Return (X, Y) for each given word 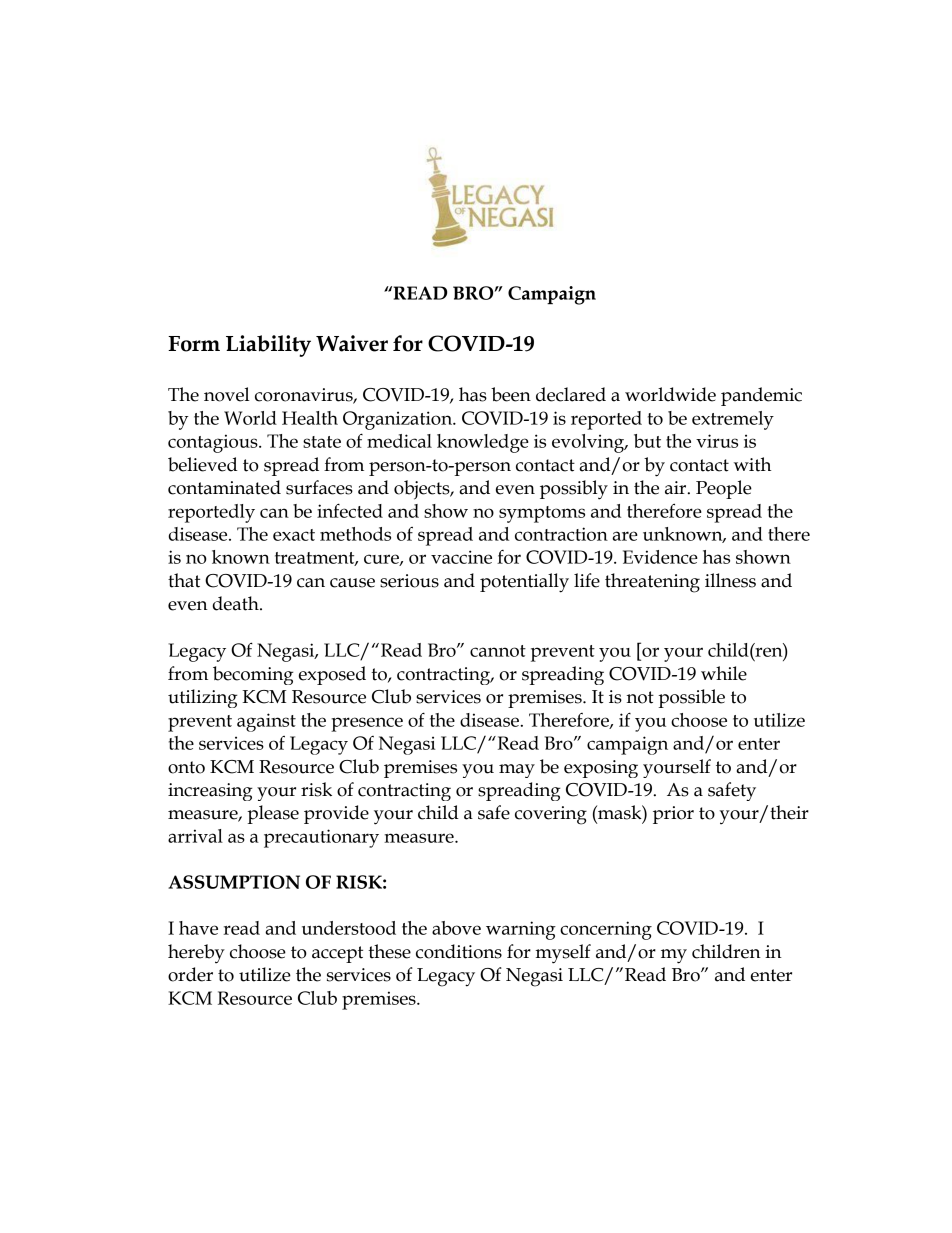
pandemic (761, 396)
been (511, 394)
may (517, 771)
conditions (459, 951)
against (266, 722)
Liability (268, 346)
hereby (196, 954)
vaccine (461, 557)
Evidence (660, 557)
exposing (601, 769)
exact (294, 535)
